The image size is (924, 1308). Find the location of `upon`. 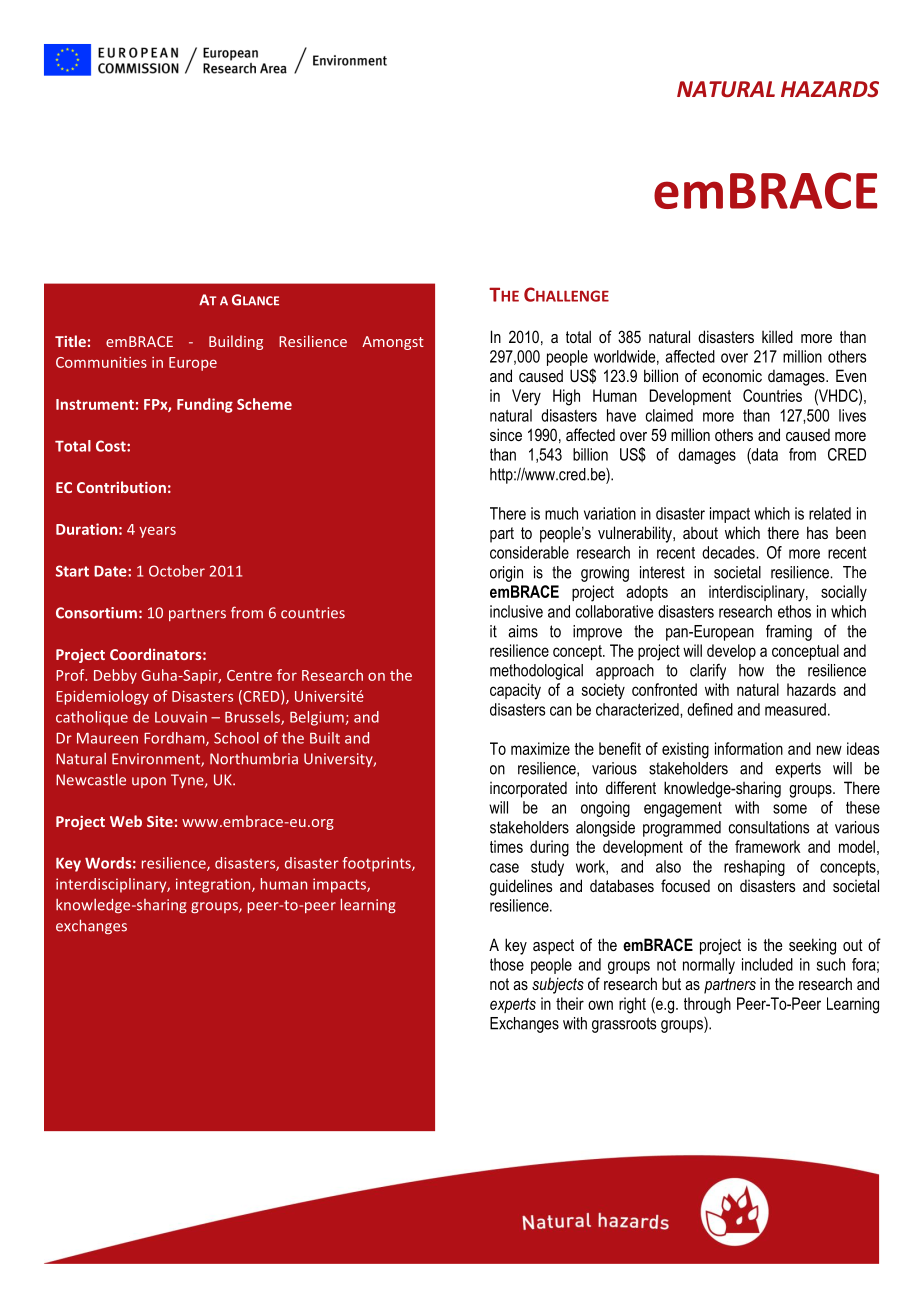

upon is located at coordinates (149, 782).
